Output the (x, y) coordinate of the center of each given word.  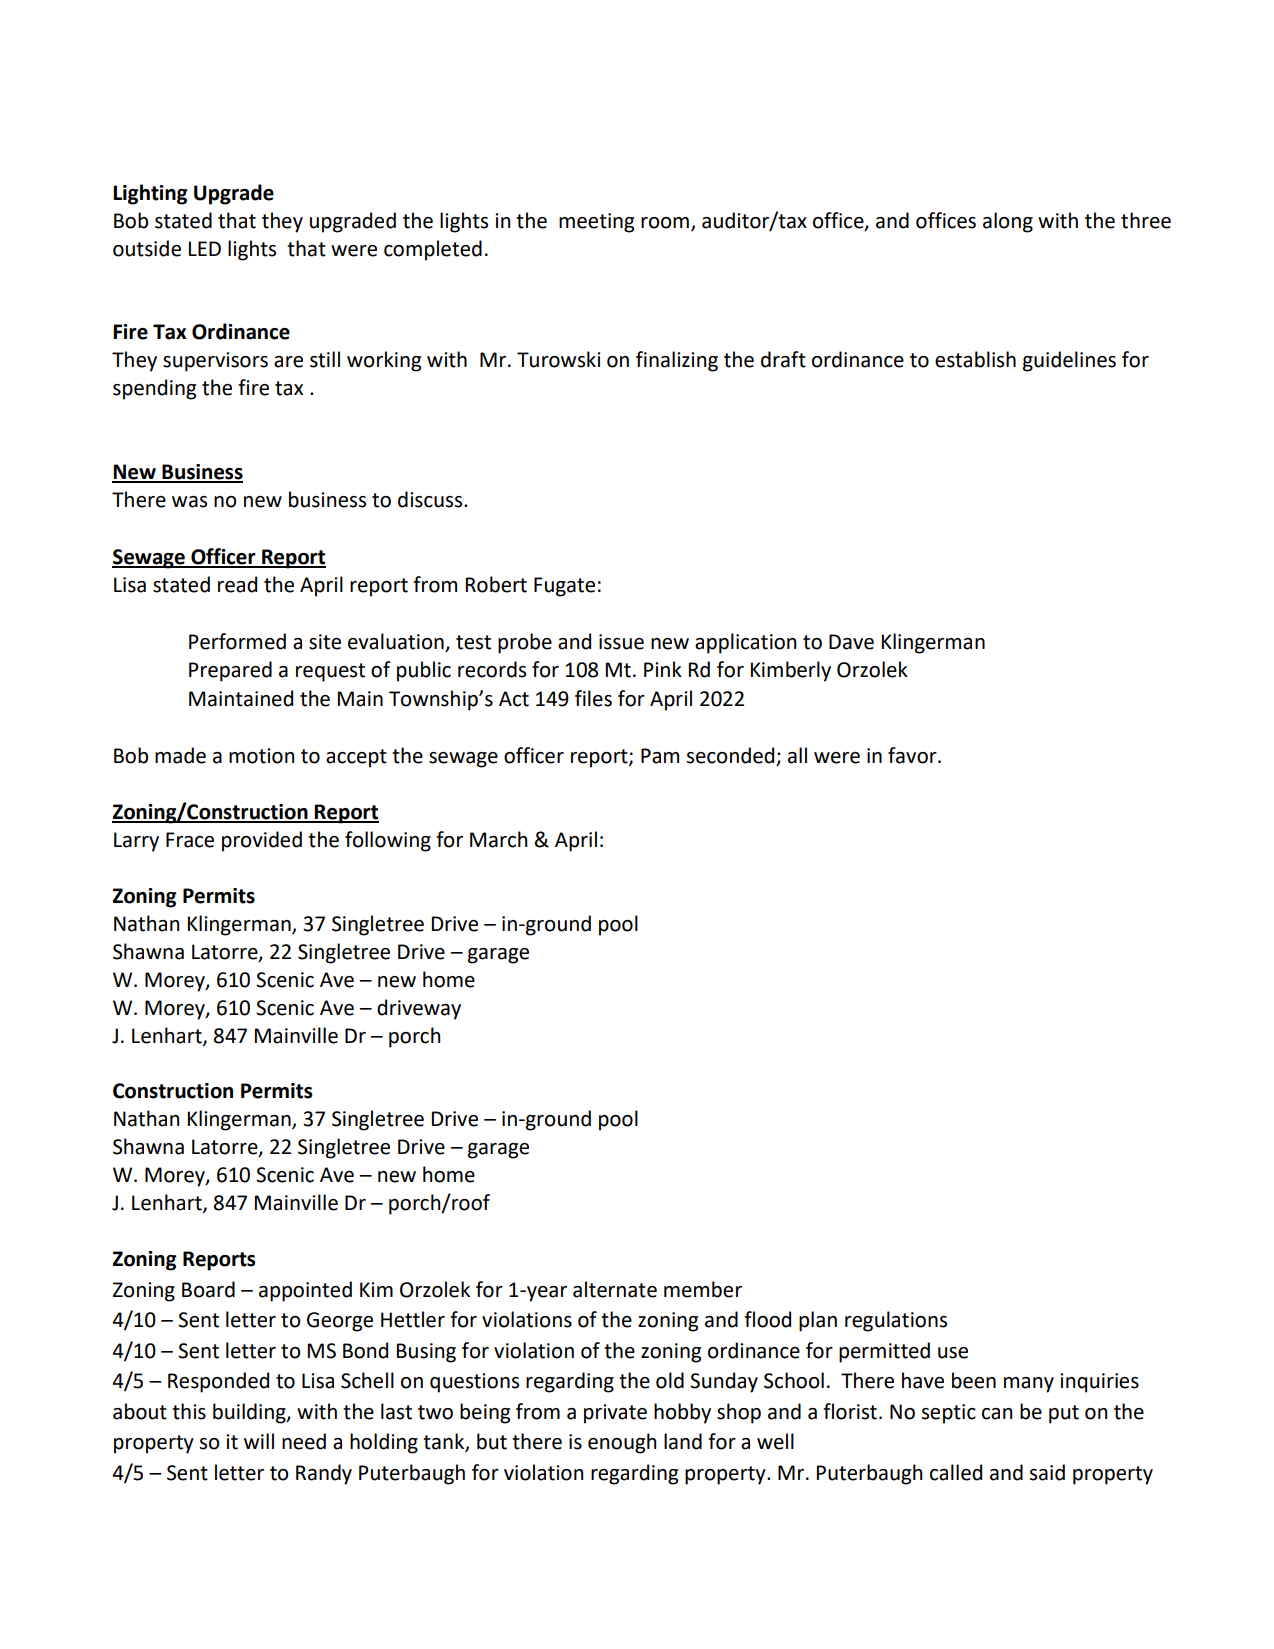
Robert (496, 584)
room (665, 223)
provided (262, 841)
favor (913, 755)
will (259, 1441)
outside (147, 248)
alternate (615, 1289)
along (1008, 222)
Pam (660, 756)
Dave (851, 642)
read (237, 584)
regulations (896, 1321)
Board (208, 1289)
